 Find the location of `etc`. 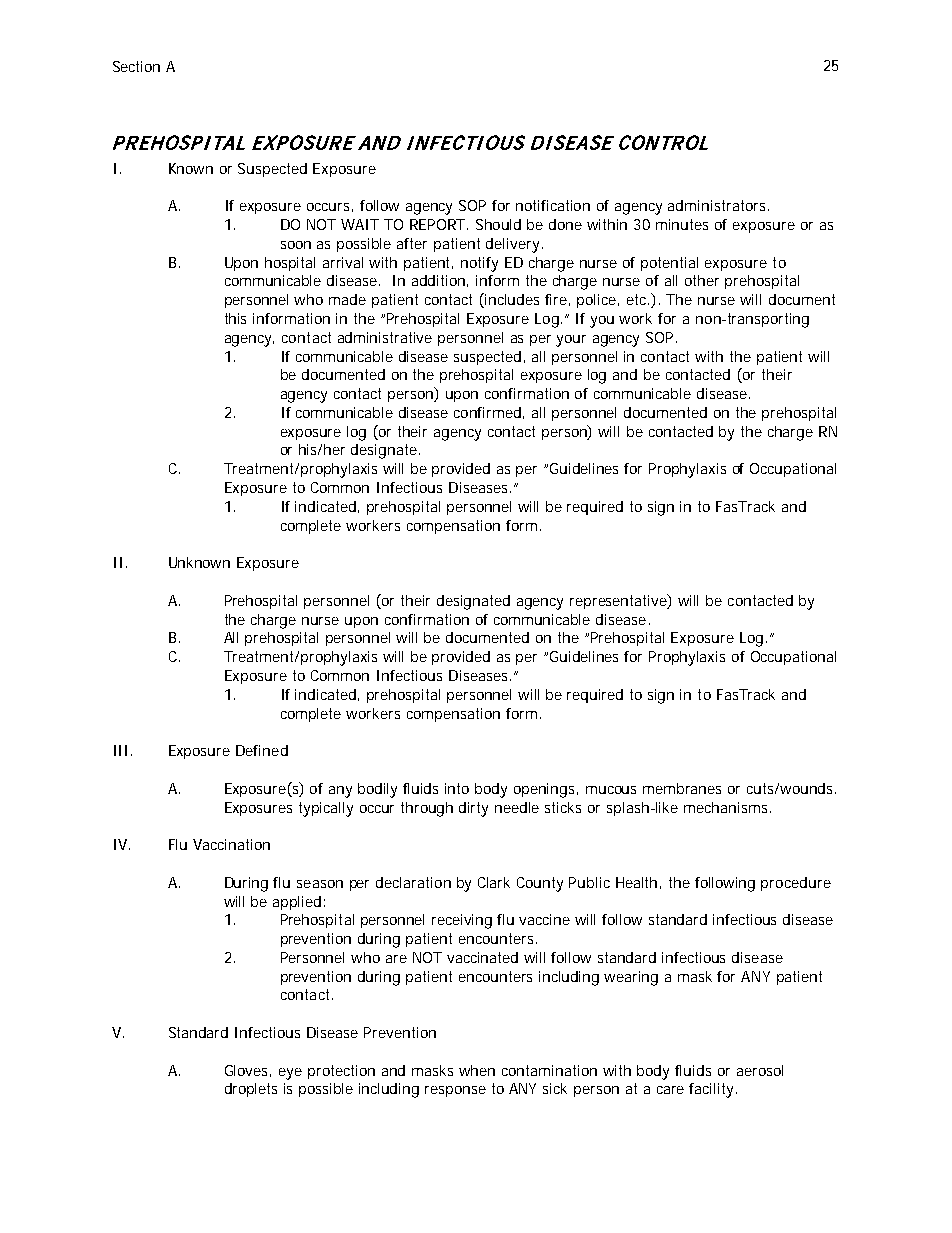

etc is located at coordinates (638, 299).
